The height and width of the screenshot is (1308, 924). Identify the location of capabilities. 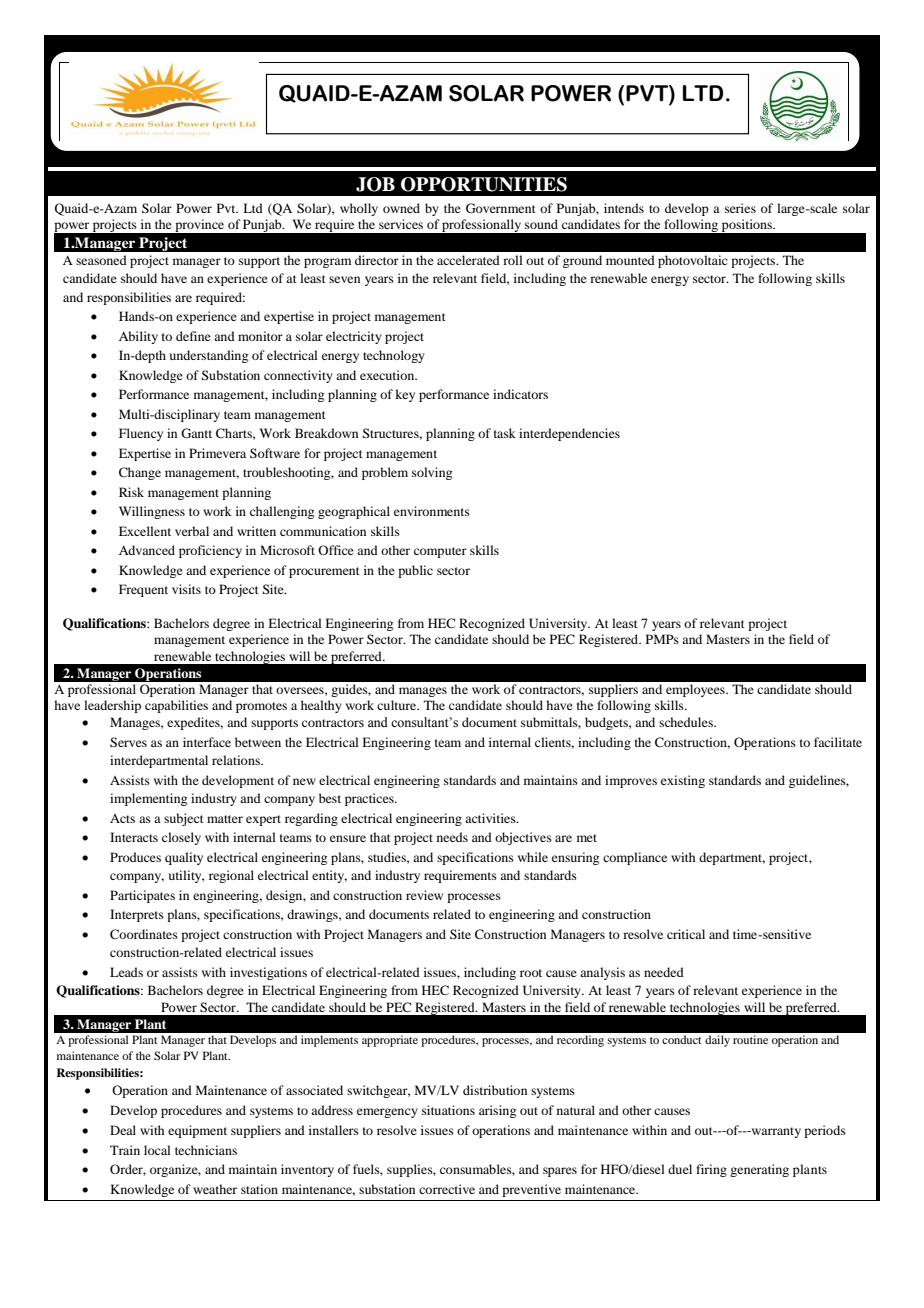
(176, 706).
